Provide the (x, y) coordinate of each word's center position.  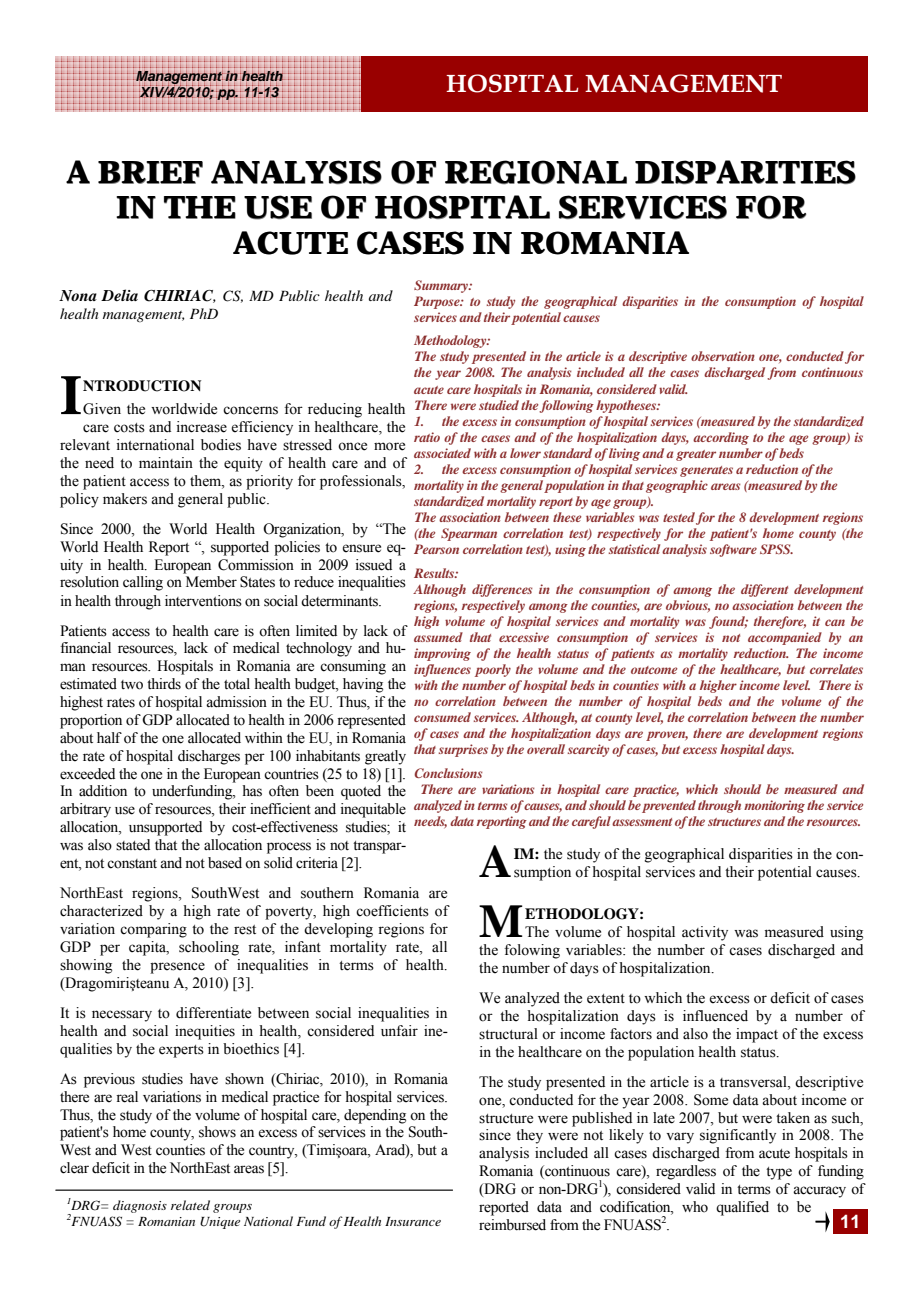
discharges (209, 757)
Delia (119, 295)
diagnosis (140, 1206)
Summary (442, 286)
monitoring (774, 806)
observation (723, 356)
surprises (463, 750)
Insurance (413, 1221)
